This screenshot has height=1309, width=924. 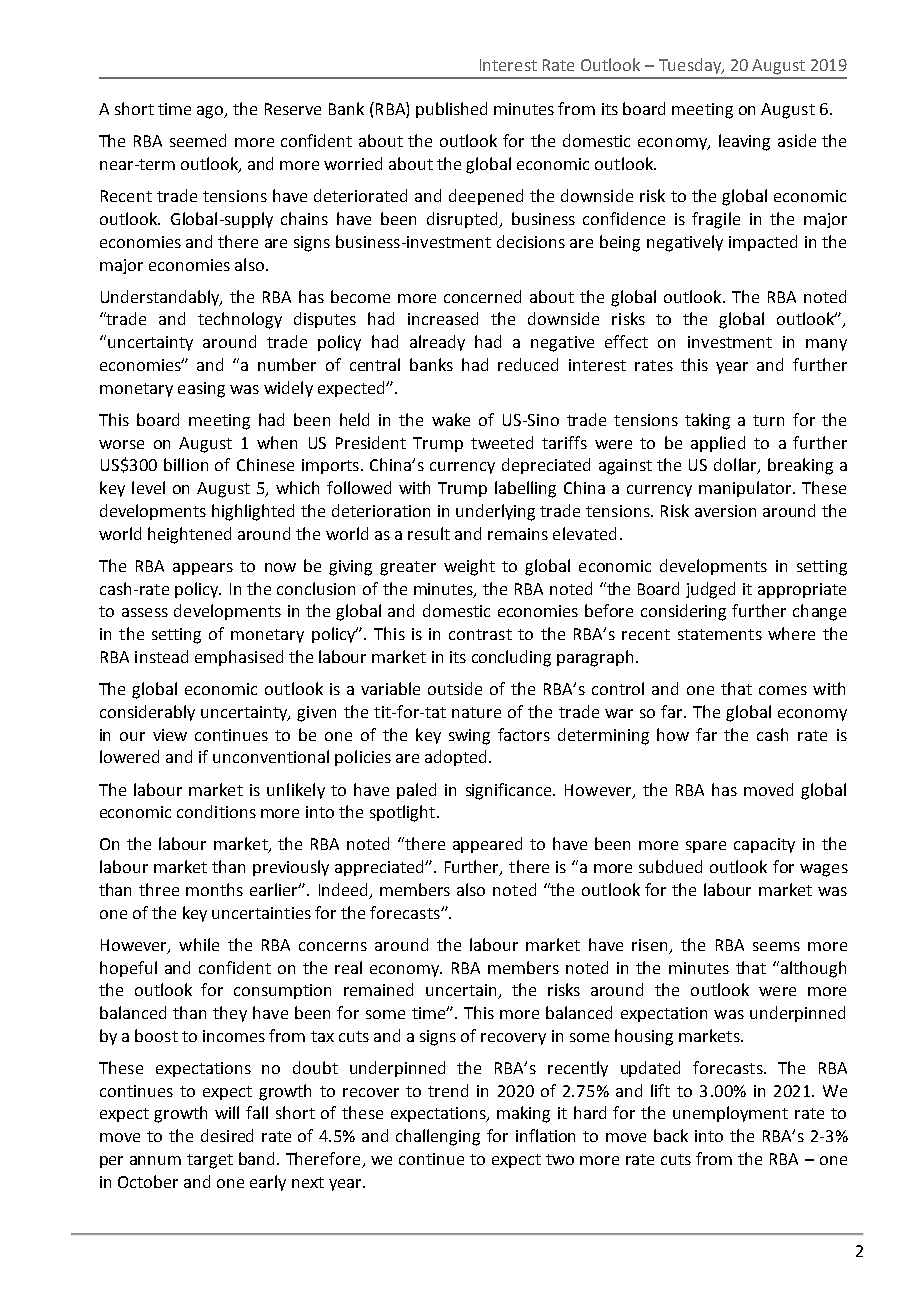 What do you see at coordinates (161, 656) in the screenshot?
I see `instead` at bounding box center [161, 656].
